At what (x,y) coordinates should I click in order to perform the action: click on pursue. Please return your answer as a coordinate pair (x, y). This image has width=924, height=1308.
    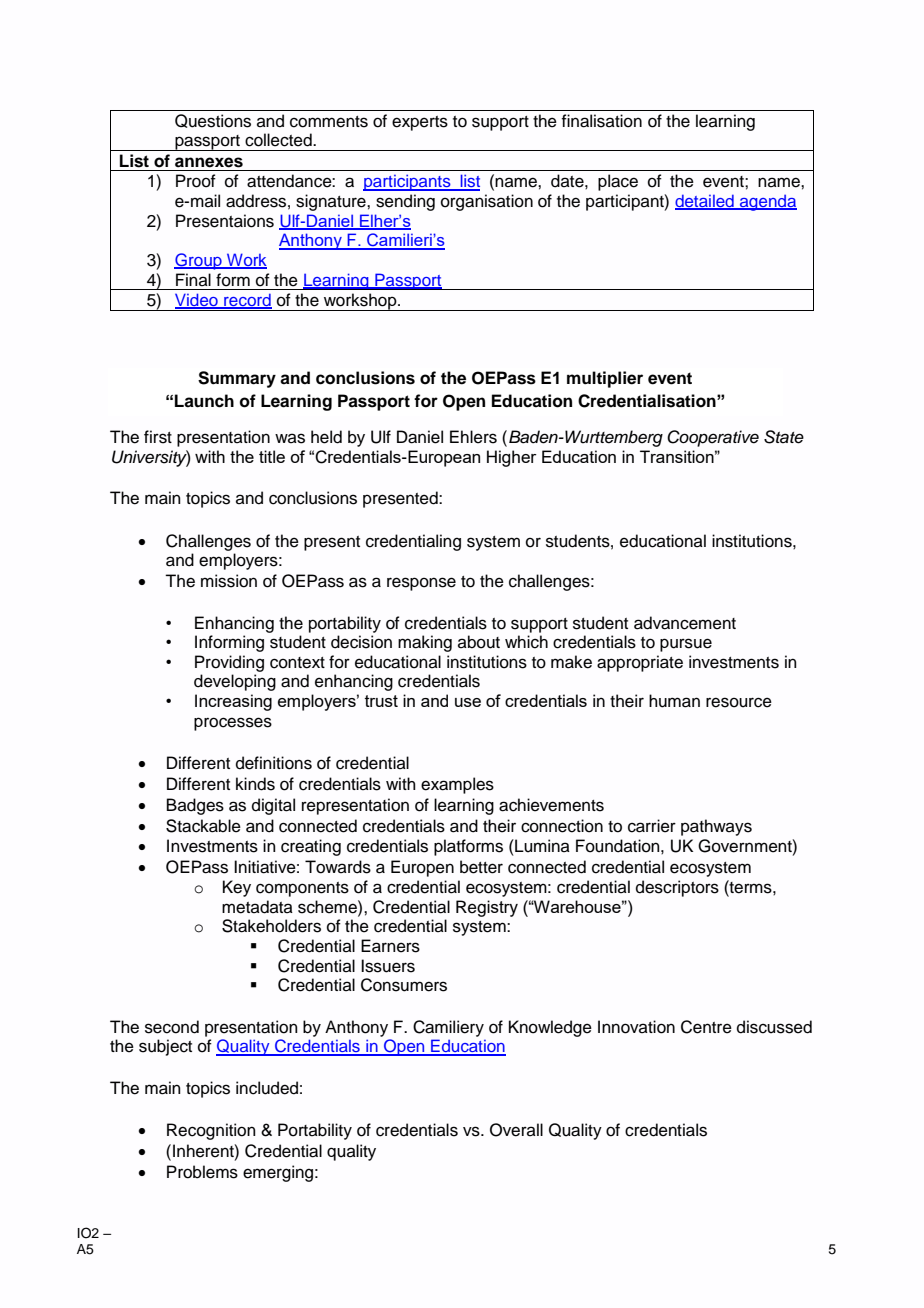
    Looking at the image, I should click on (686, 645).
